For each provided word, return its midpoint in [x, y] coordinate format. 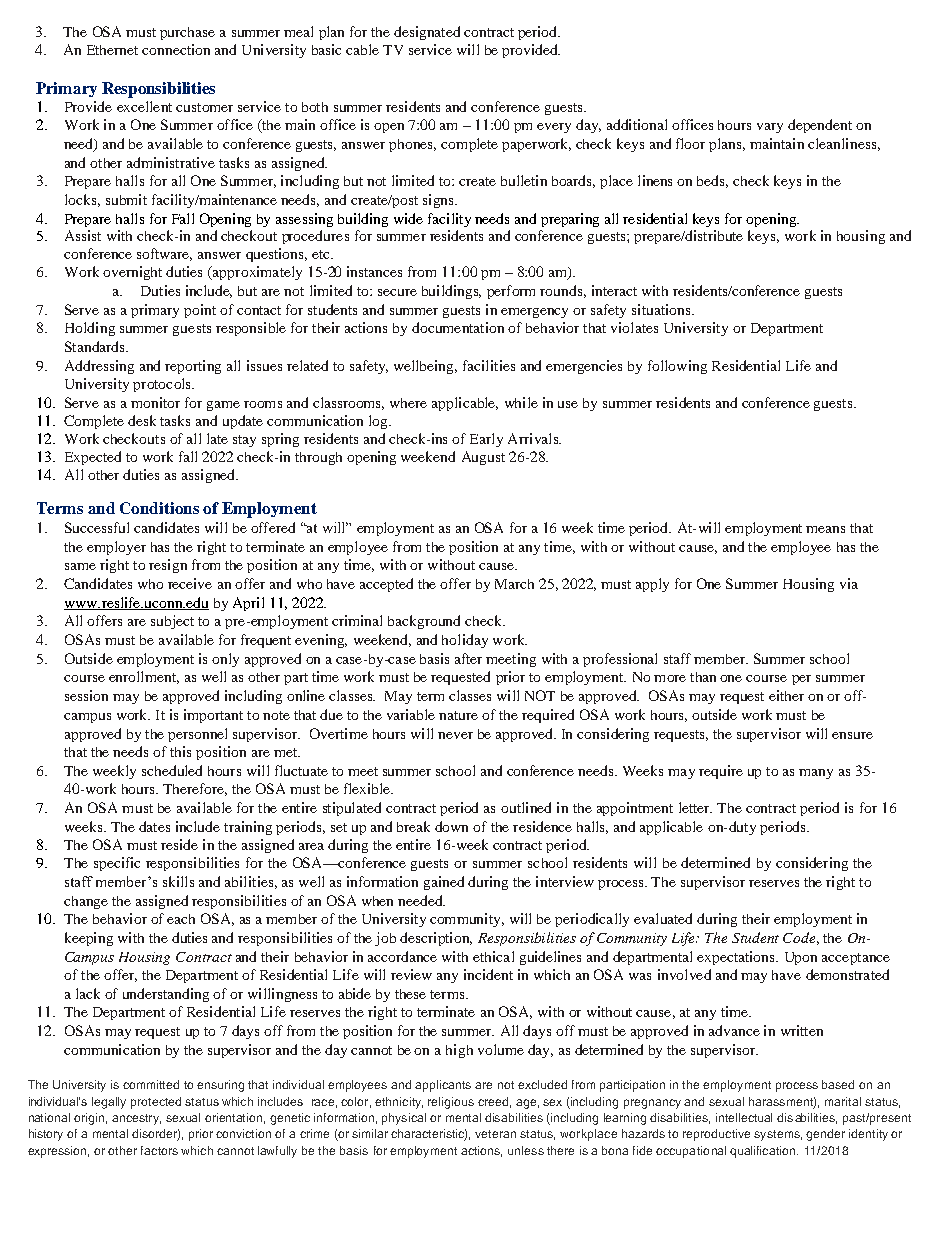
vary [770, 128]
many [816, 774]
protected [156, 1103]
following [677, 367]
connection [176, 49]
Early [486, 440]
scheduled [172, 770]
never [455, 735]
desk [142, 420]
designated [427, 33]
